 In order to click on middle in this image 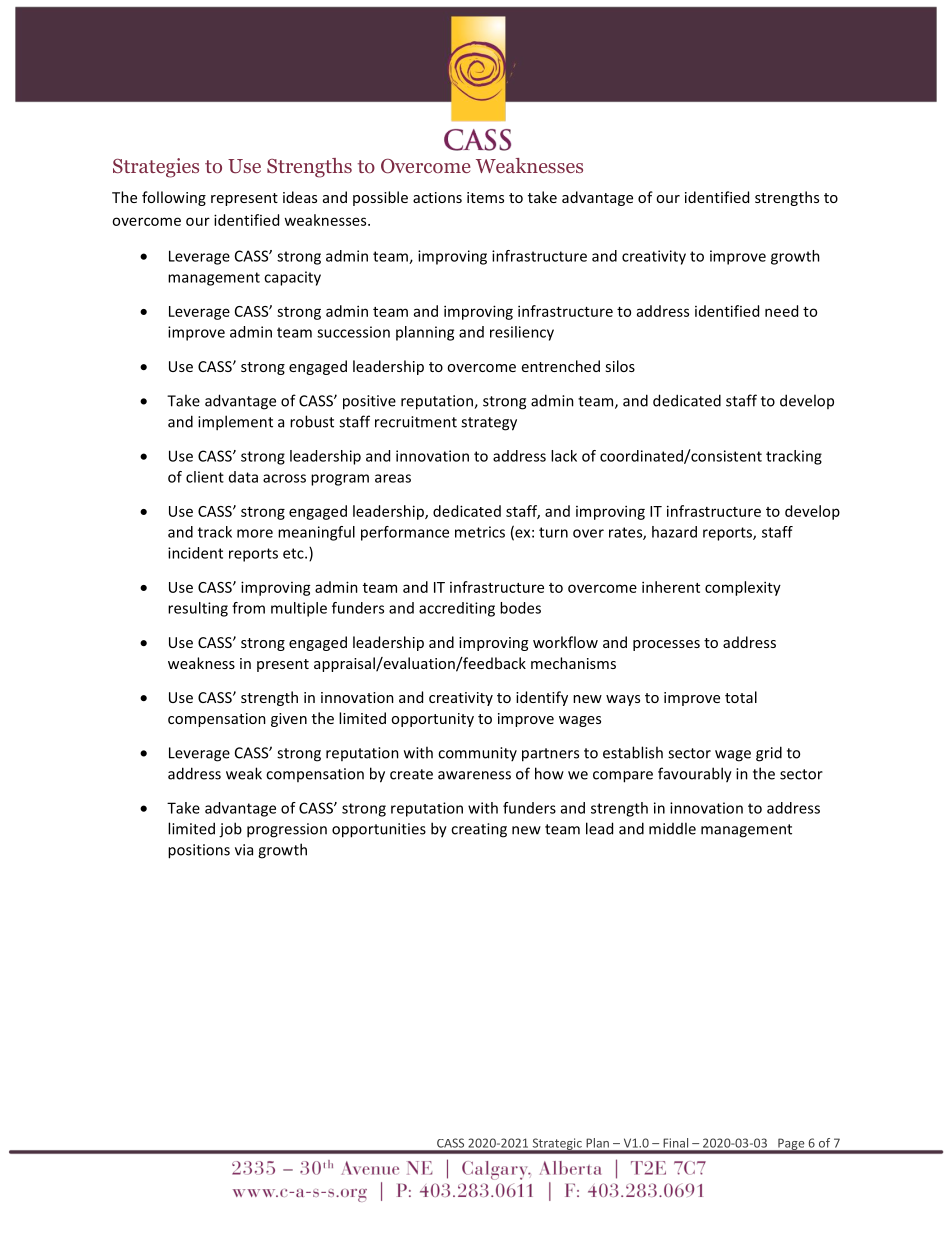, I will do `click(672, 828)`.
